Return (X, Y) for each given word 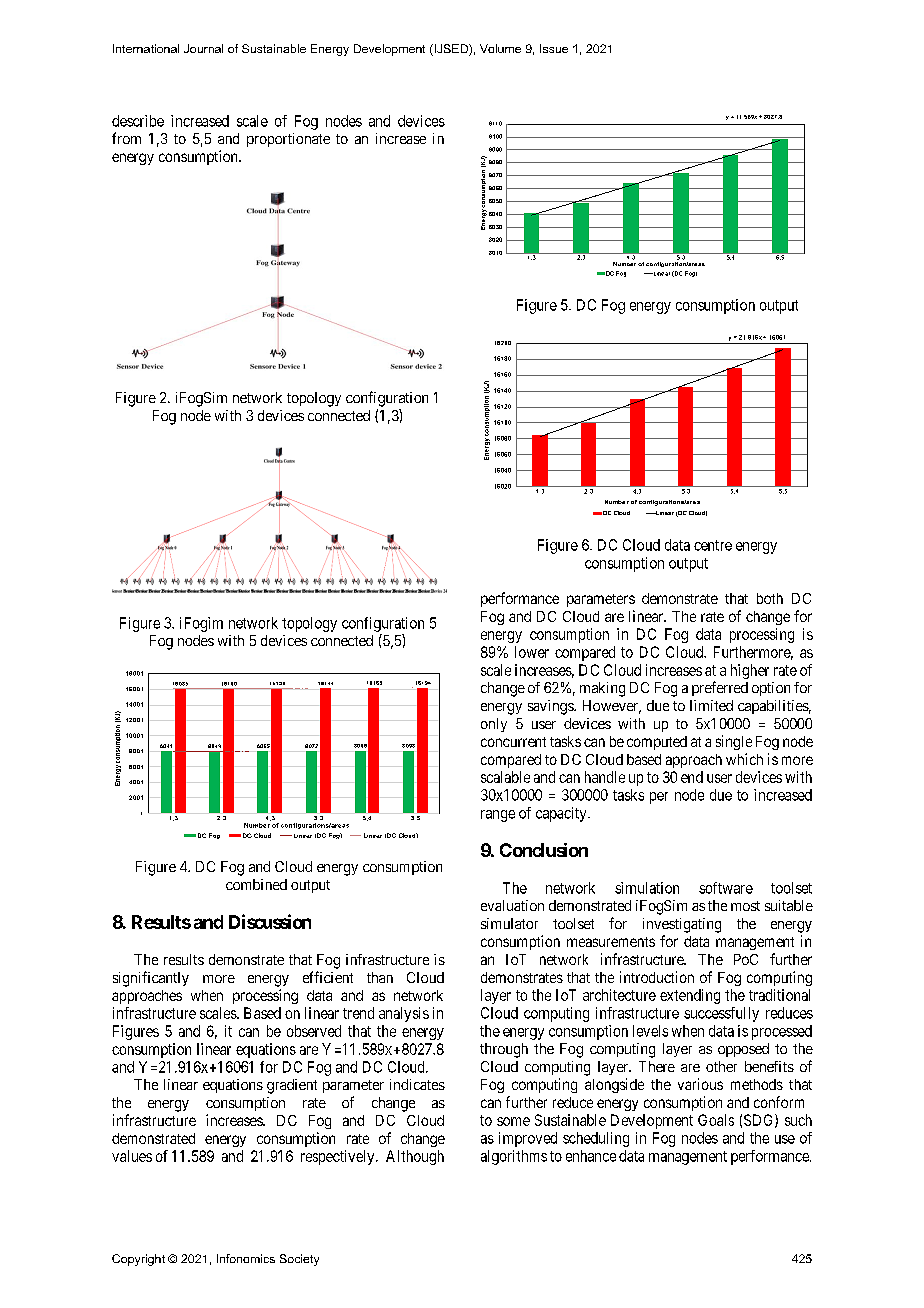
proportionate (288, 140)
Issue (554, 48)
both (770, 598)
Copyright (138, 1260)
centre (713, 545)
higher (750, 671)
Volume (500, 48)
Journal (203, 48)
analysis (404, 1014)
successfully (721, 1014)
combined (256, 884)
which (744, 759)
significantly (151, 979)
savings (551, 707)
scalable (505, 777)
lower (532, 652)
